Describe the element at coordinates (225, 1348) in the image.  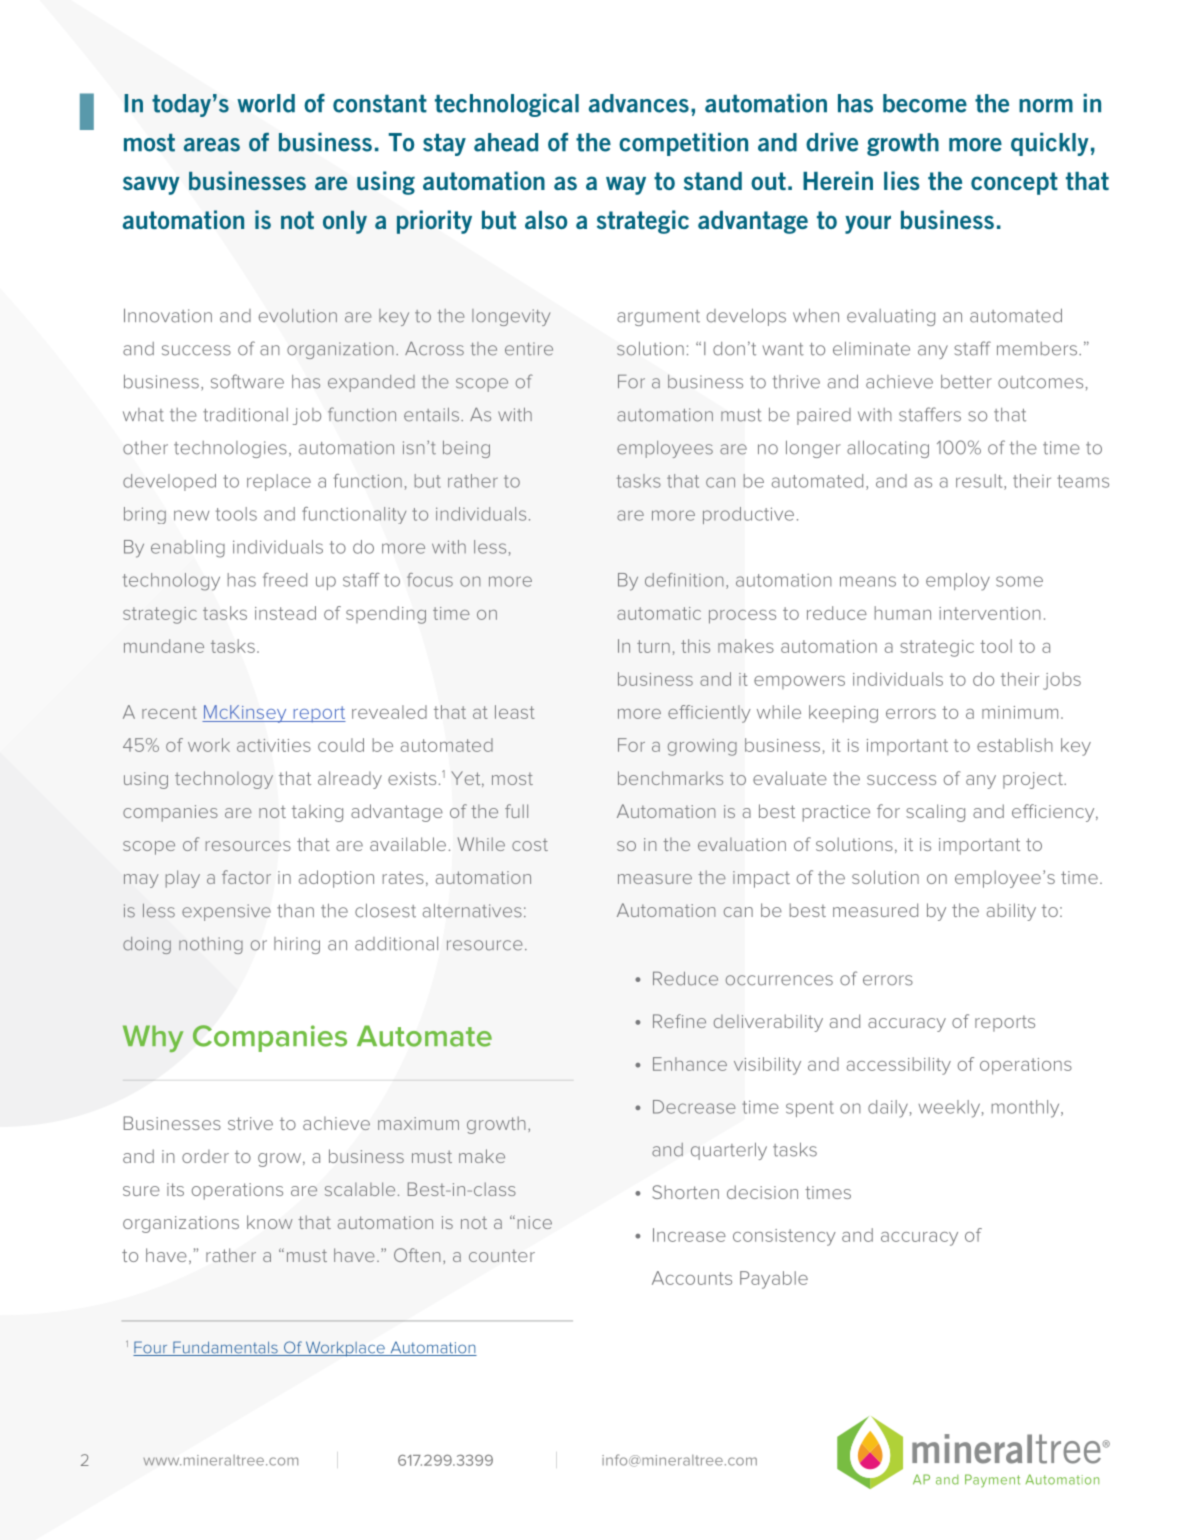
I see `Fundamentals` at that location.
